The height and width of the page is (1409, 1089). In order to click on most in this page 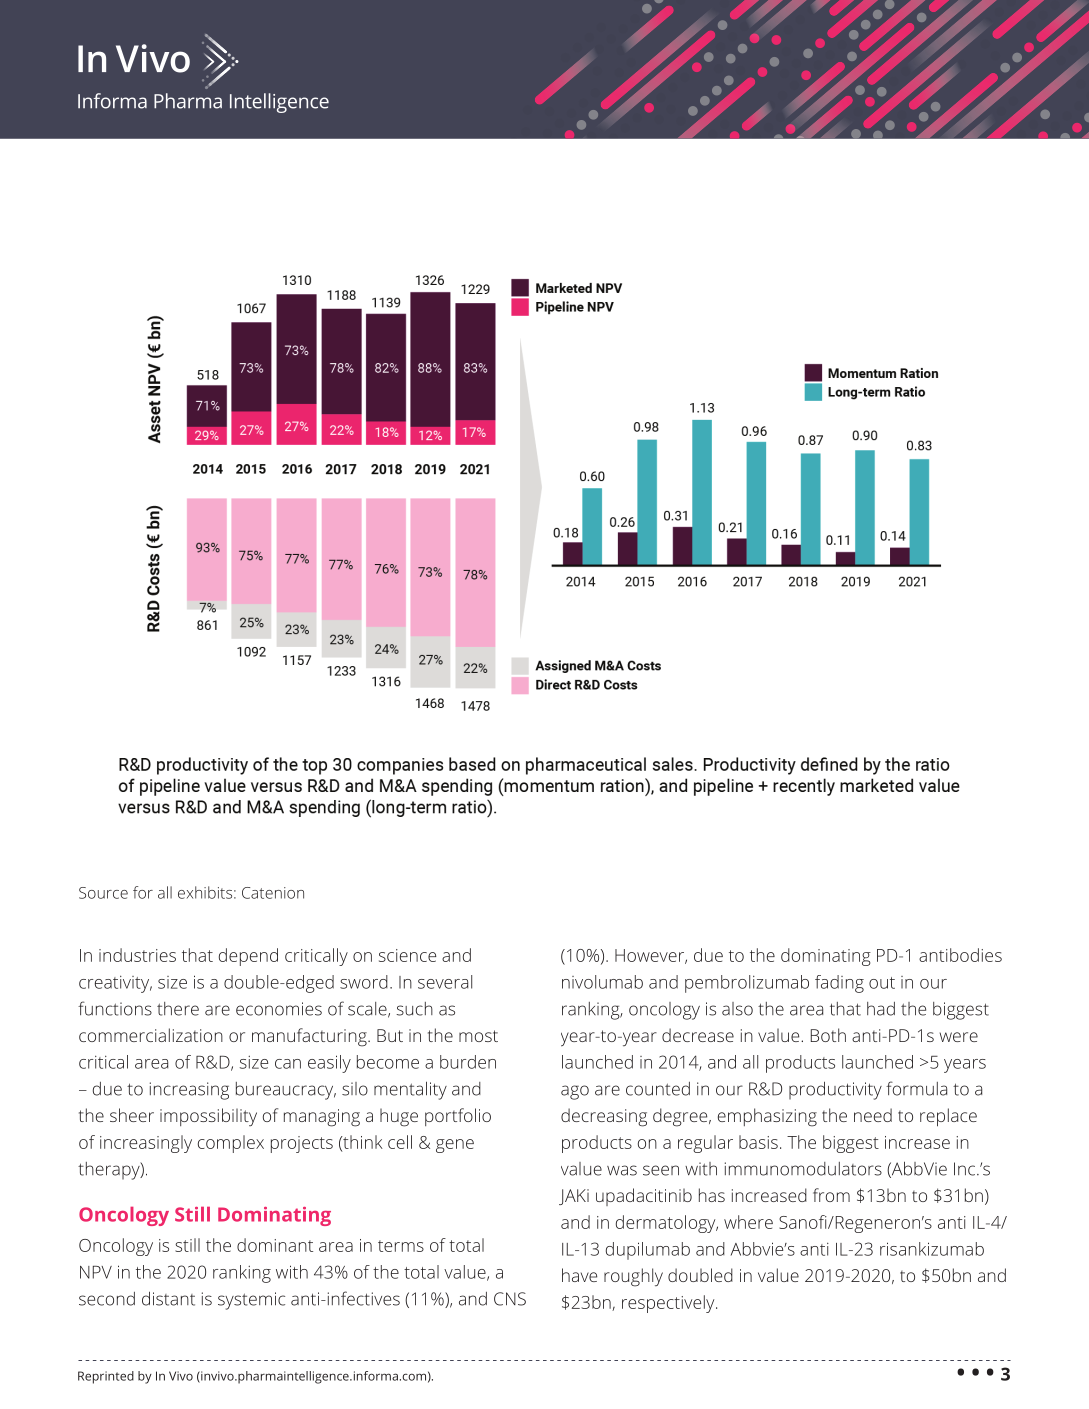, I will do `click(478, 1036)`.
